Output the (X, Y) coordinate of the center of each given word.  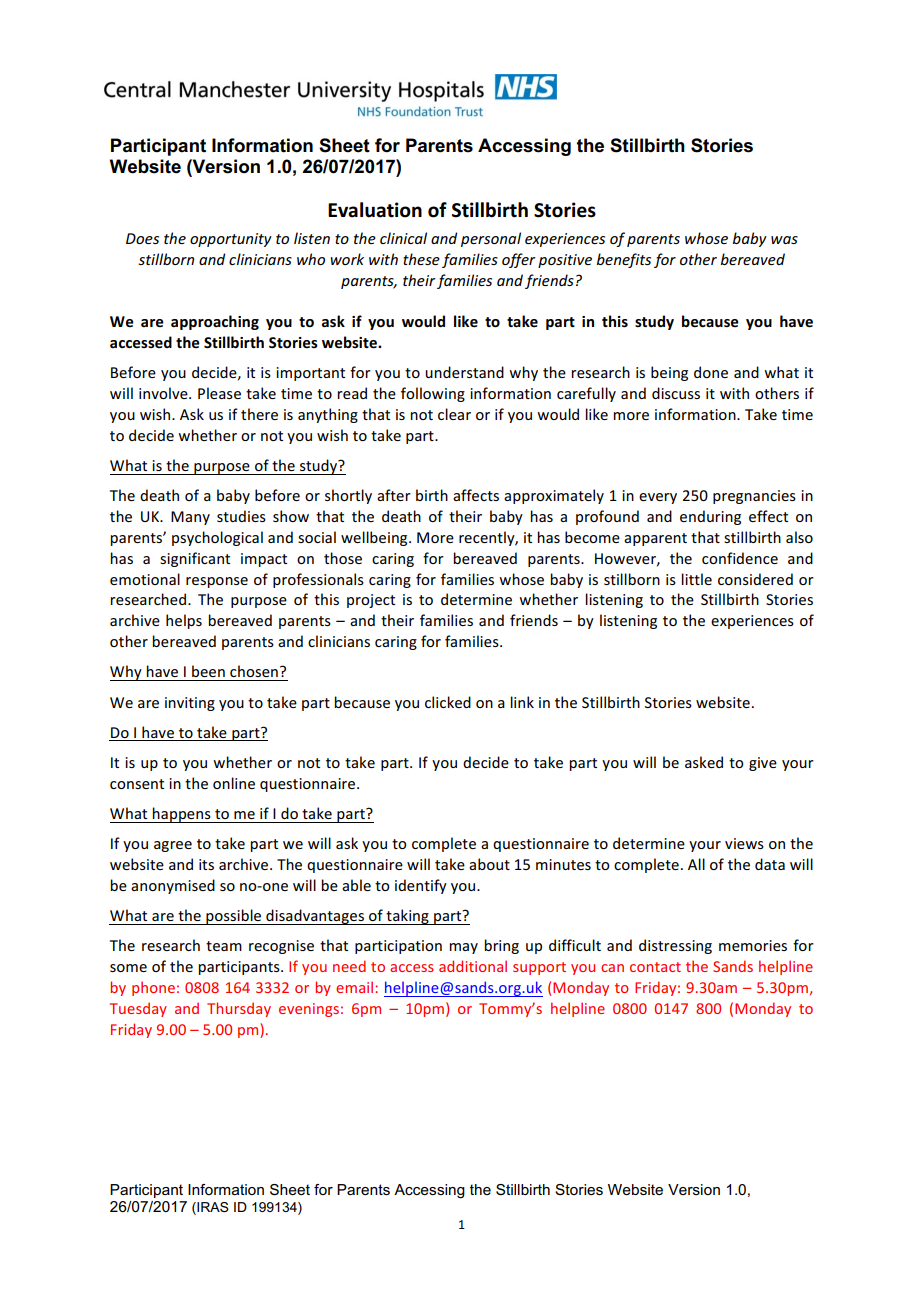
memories (753, 945)
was (784, 240)
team (224, 946)
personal (491, 239)
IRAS (212, 1208)
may (463, 948)
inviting (190, 704)
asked (704, 762)
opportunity (231, 240)
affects (476, 495)
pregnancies (754, 497)
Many (190, 518)
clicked (448, 702)
